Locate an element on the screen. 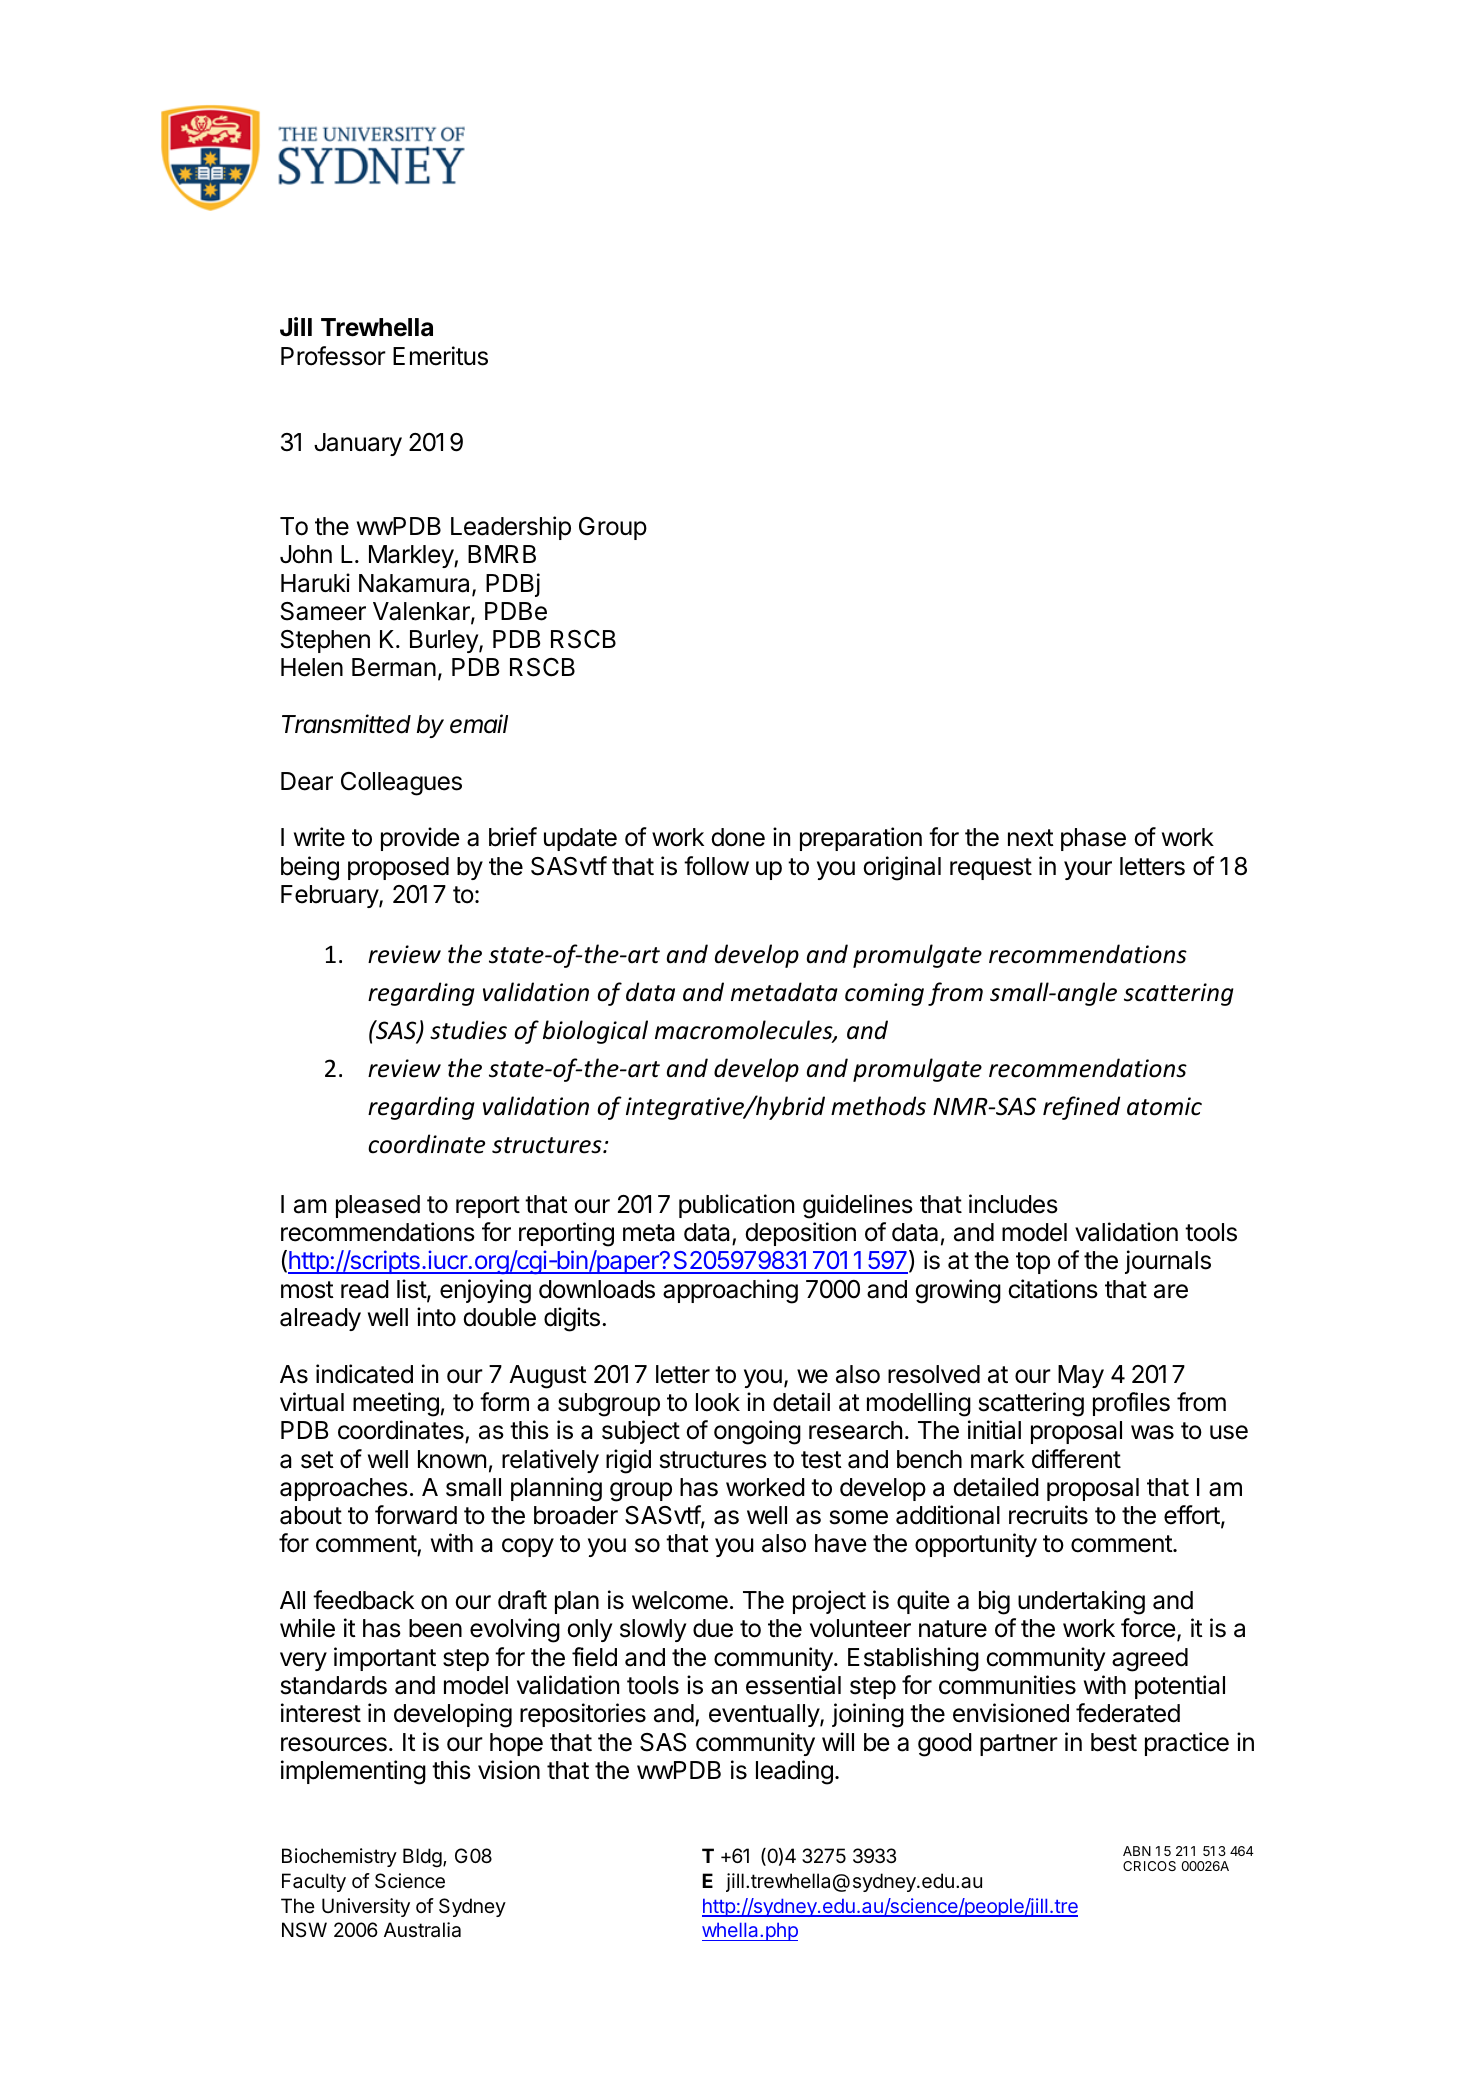  refined is located at coordinates (1081, 1108).
